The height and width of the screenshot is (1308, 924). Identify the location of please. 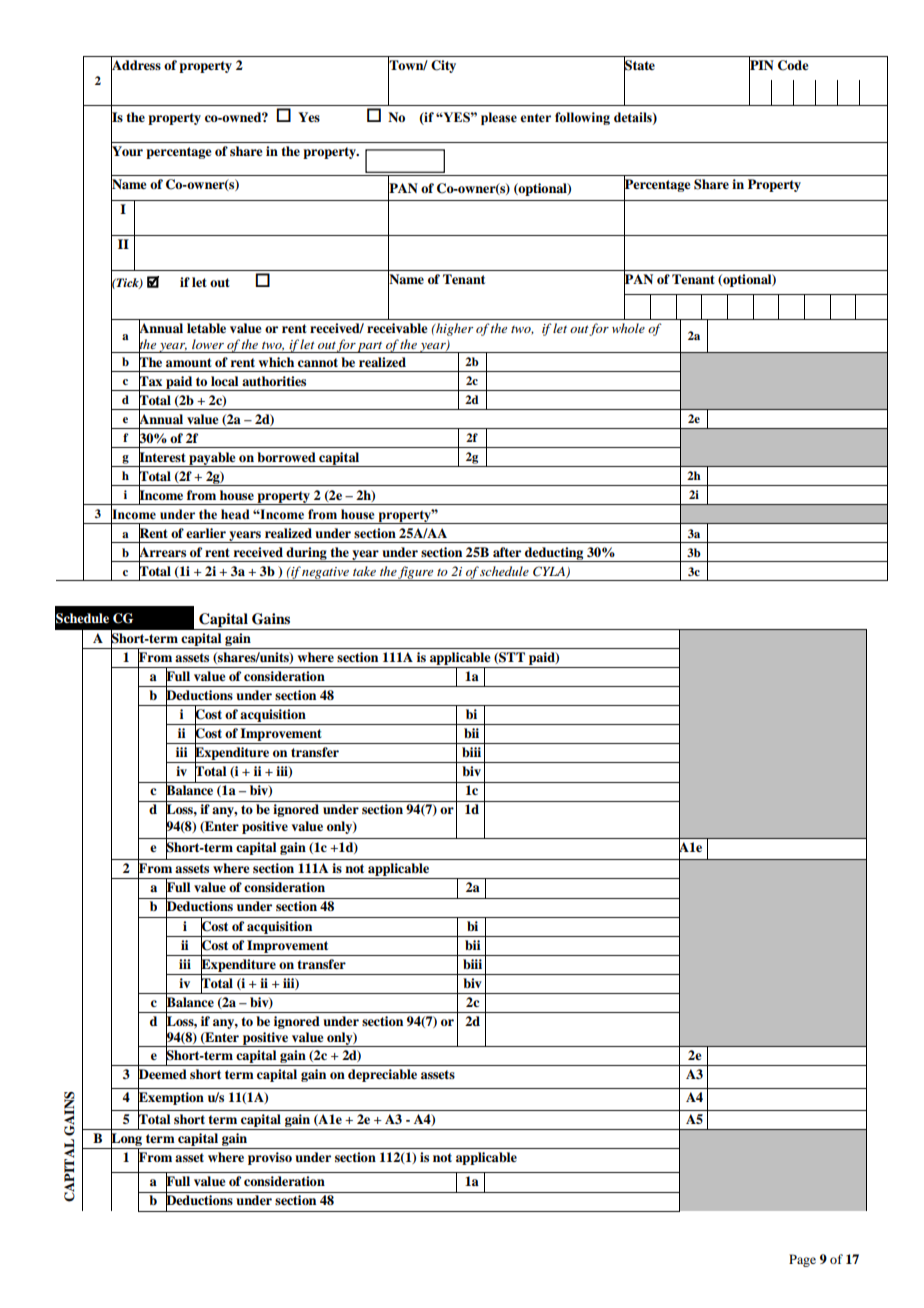
(499, 118).
